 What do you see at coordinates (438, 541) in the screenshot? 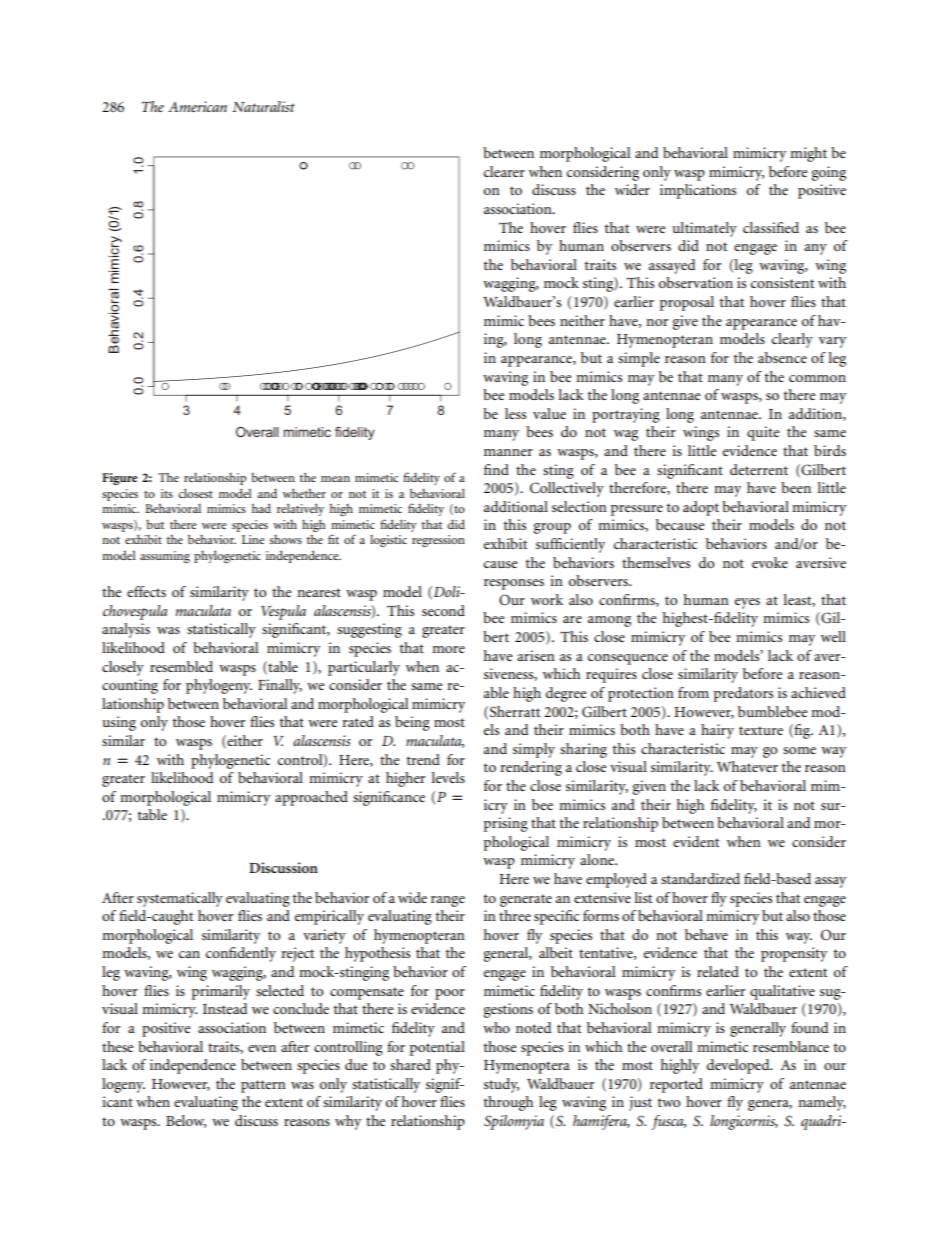
I see `regression` at bounding box center [438, 541].
